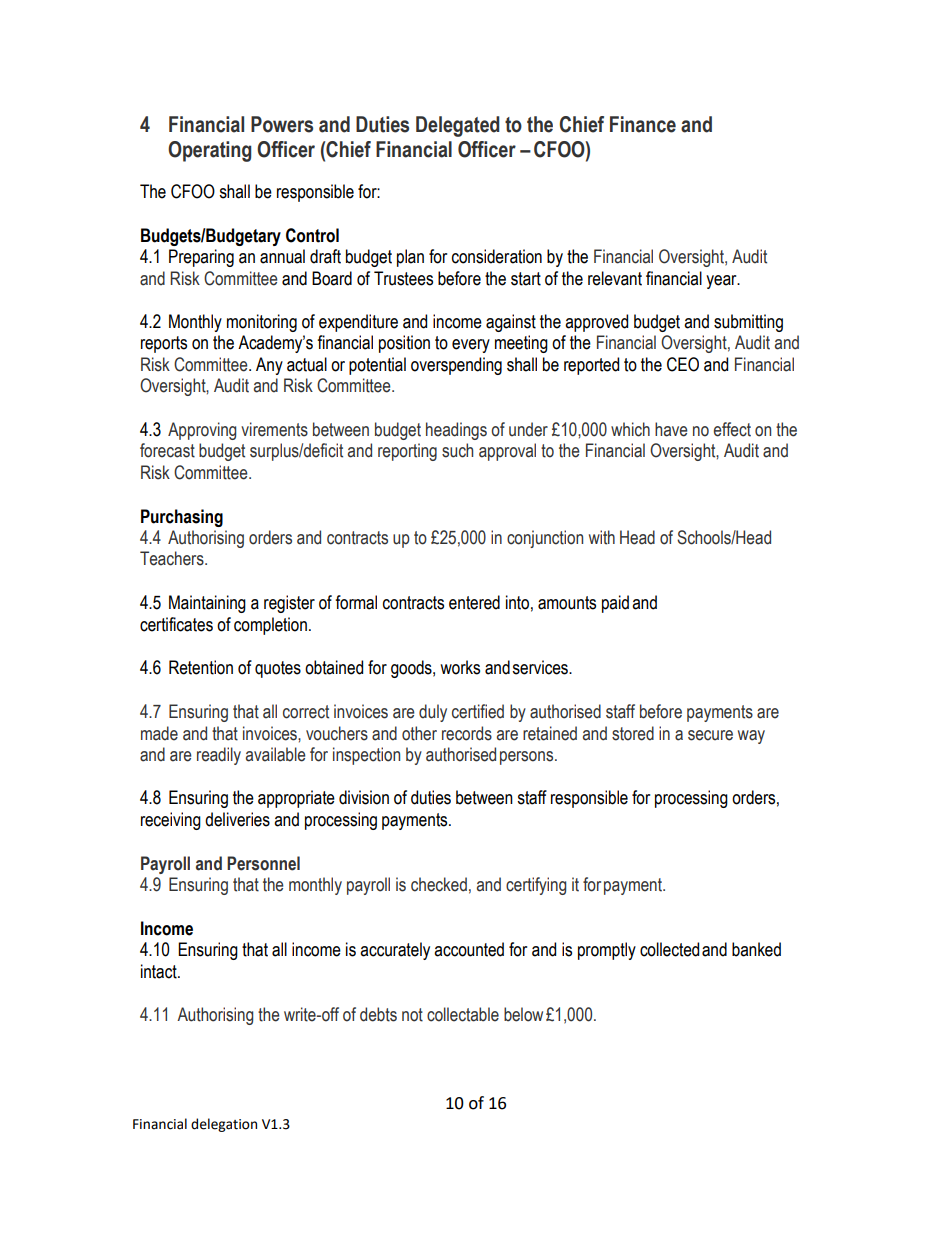 Image resolution: width=952 pixels, height=1233 pixels. What do you see at coordinates (756, 949) in the screenshot?
I see `banked` at bounding box center [756, 949].
